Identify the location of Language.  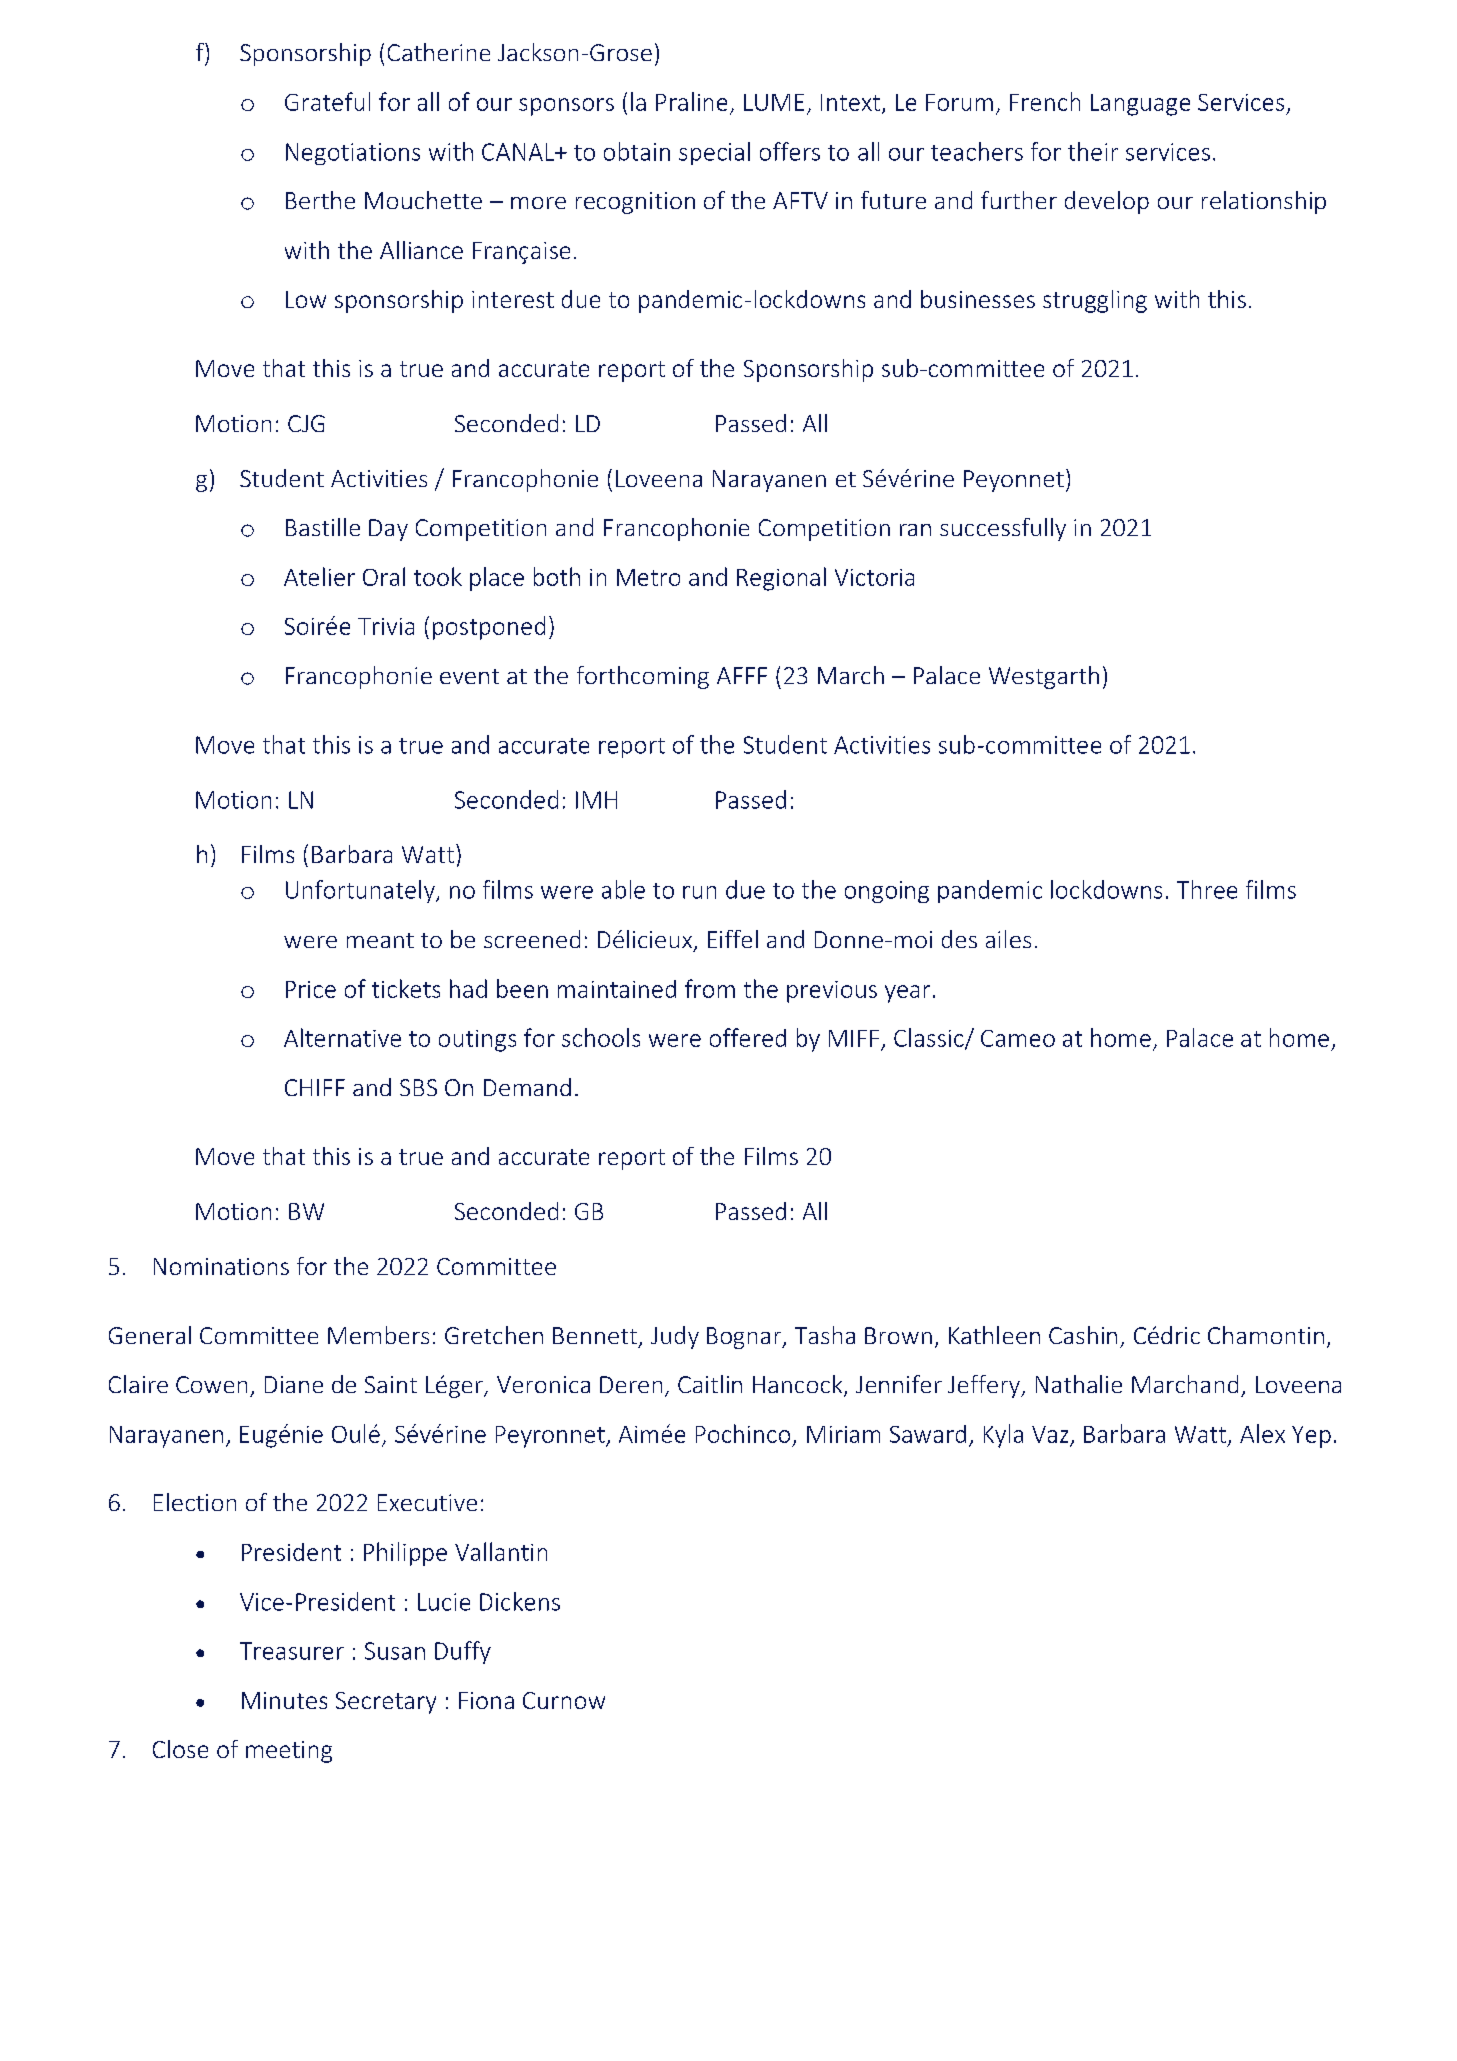
(1140, 105).
